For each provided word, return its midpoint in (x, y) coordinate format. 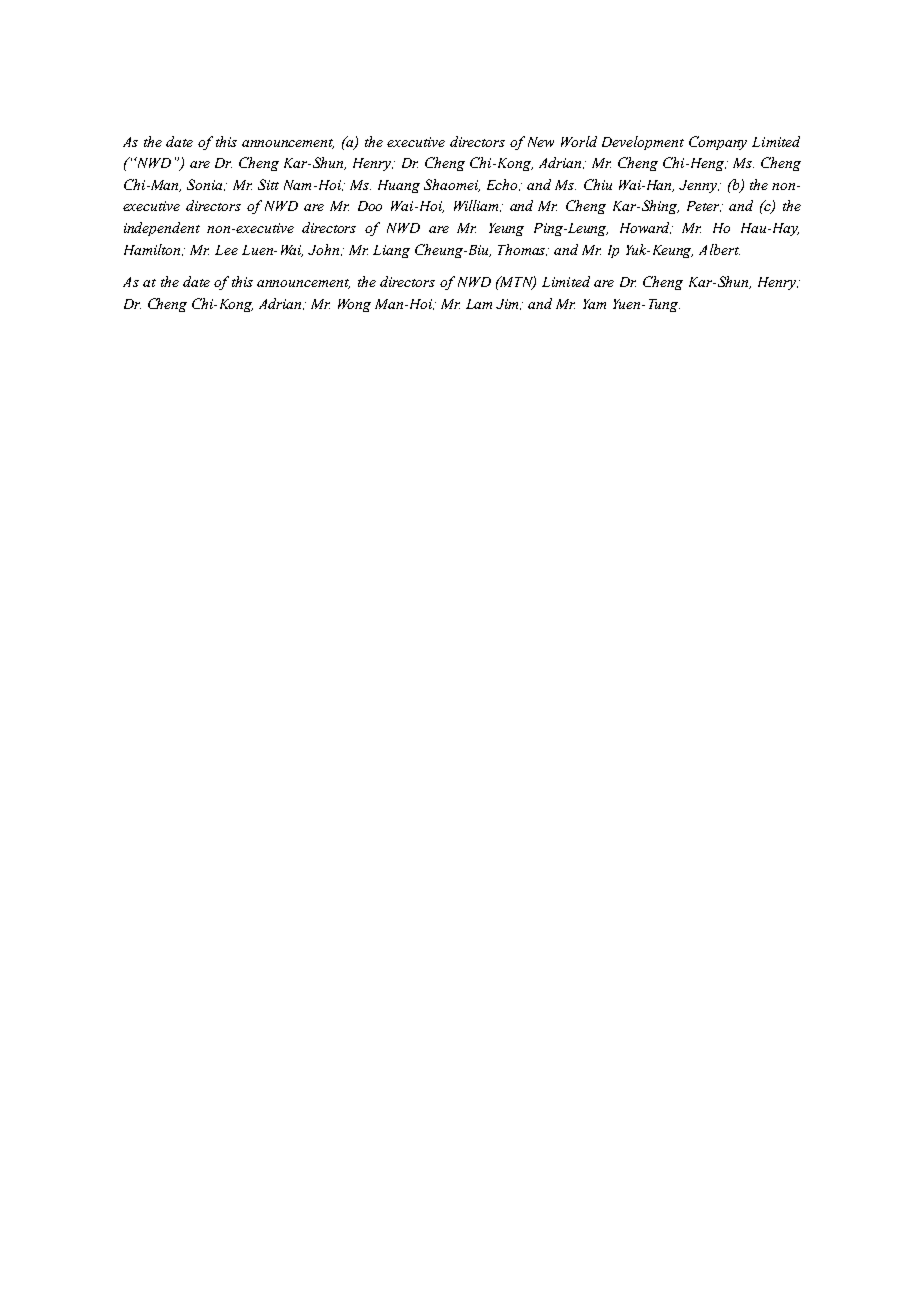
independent (162, 229)
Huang (399, 186)
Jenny (699, 186)
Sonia (206, 185)
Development (643, 143)
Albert (719, 249)
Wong (354, 305)
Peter (704, 206)
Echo (503, 185)
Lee (226, 250)
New (541, 142)
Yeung (506, 229)
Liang (391, 251)
